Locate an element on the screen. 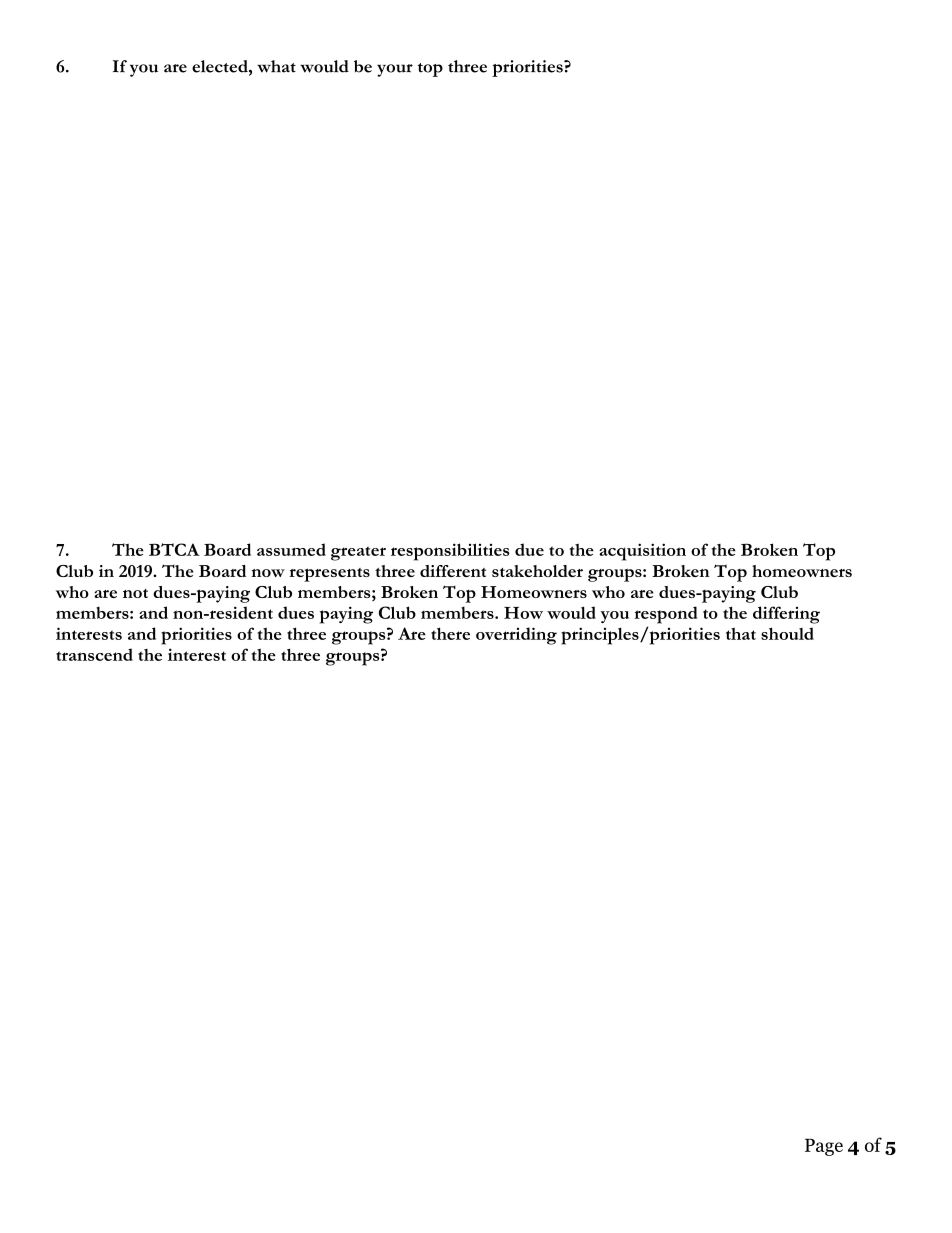 This screenshot has height=1233, width=952. your is located at coordinates (395, 70).
